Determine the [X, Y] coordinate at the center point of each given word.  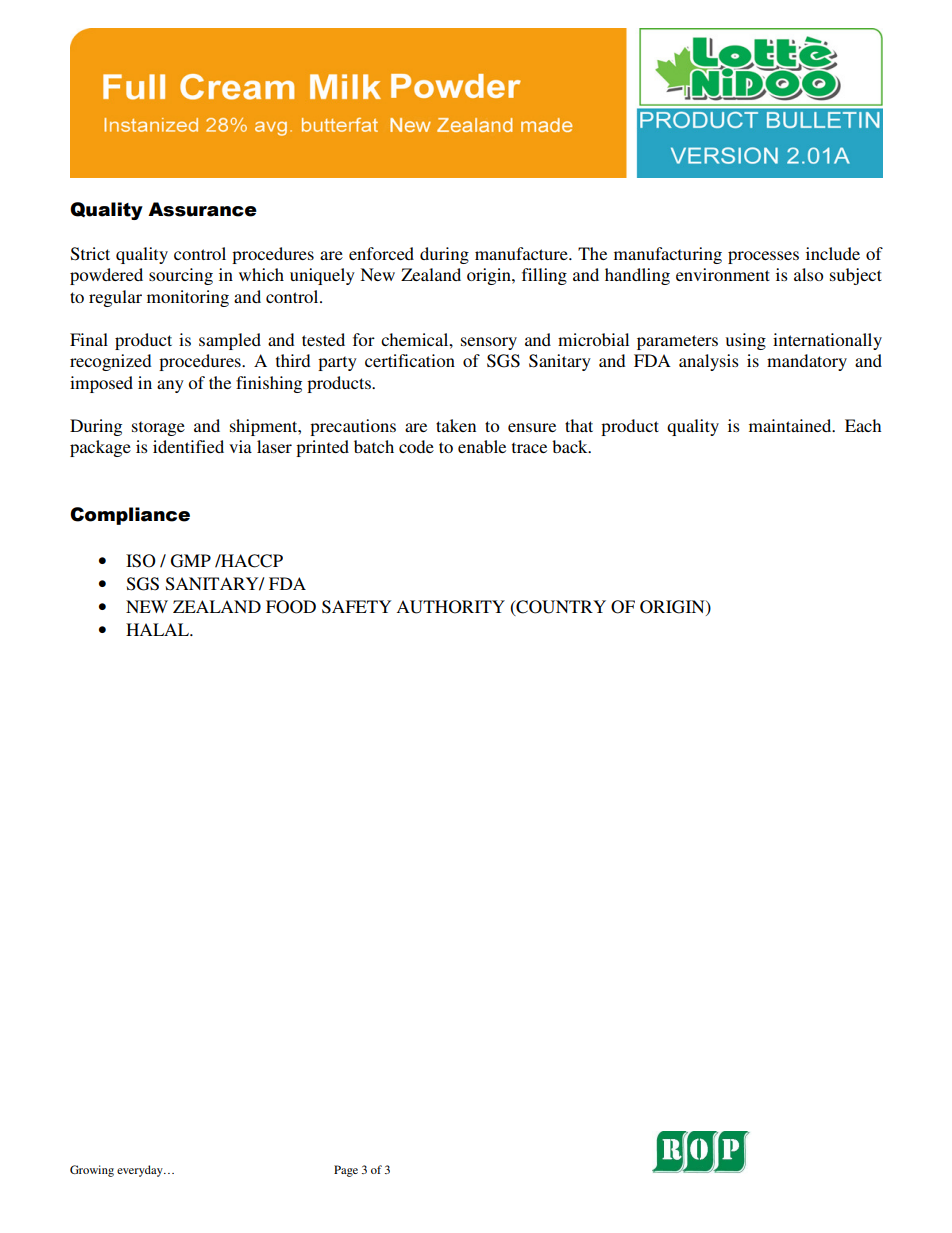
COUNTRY [560, 607]
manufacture [522, 253]
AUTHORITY [450, 607]
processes [763, 257]
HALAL [159, 629]
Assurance [202, 209]
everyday [141, 1171]
